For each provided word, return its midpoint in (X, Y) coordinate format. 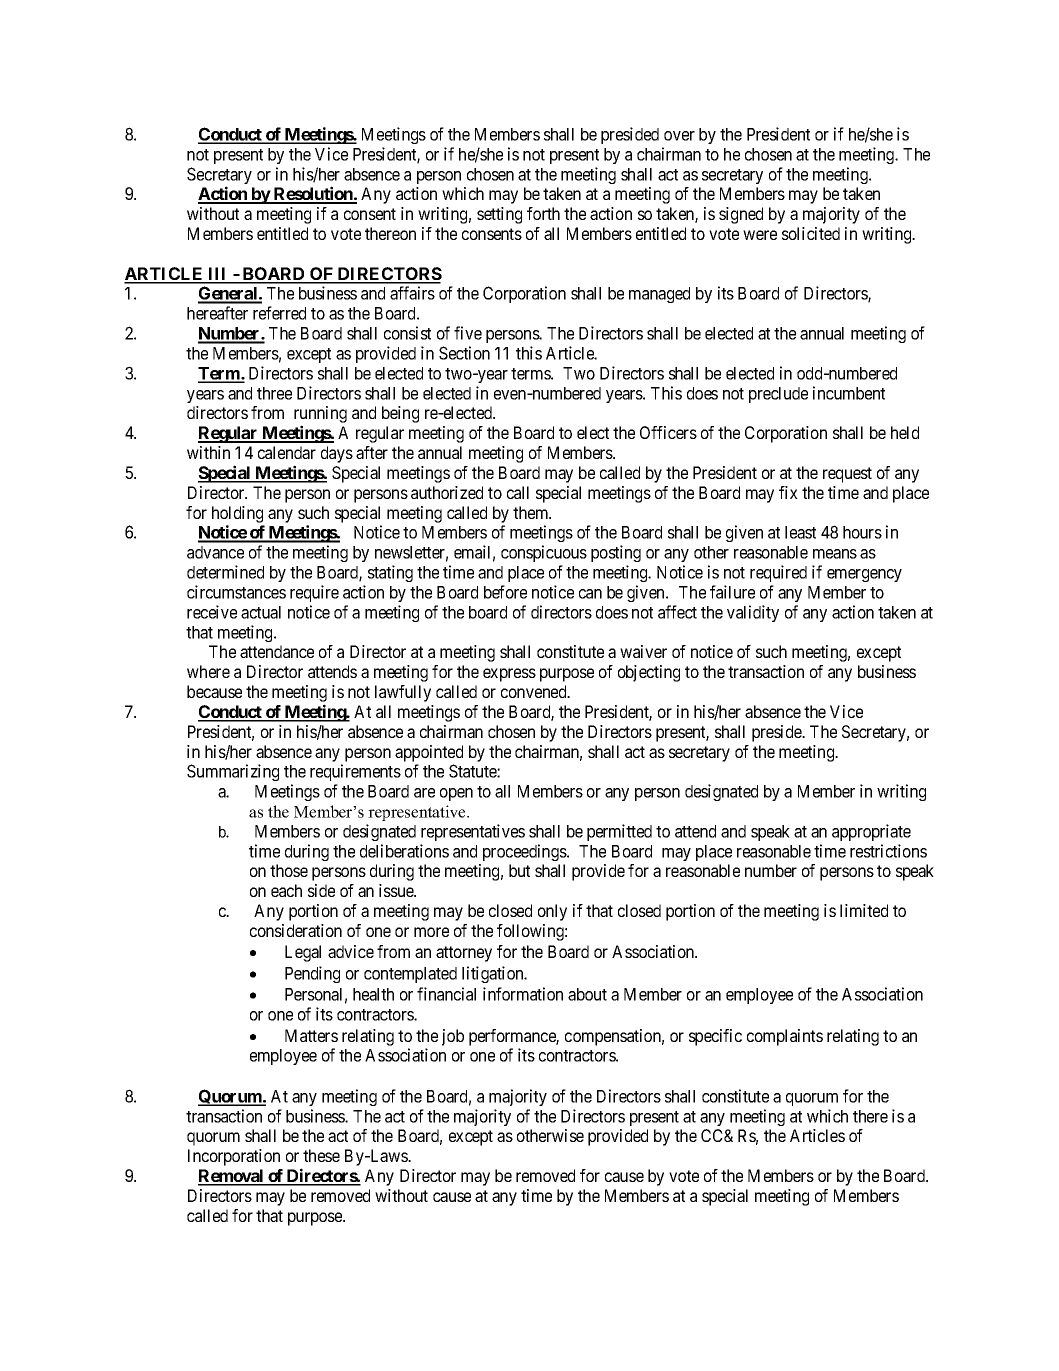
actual (261, 612)
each (286, 890)
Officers (668, 432)
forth (543, 213)
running (320, 416)
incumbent (849, 393)
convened (535, 691)
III (218, 275)
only (552, 912)
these (321, 1155)
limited (864, 910)
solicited (811, 233)
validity (753, 613)
